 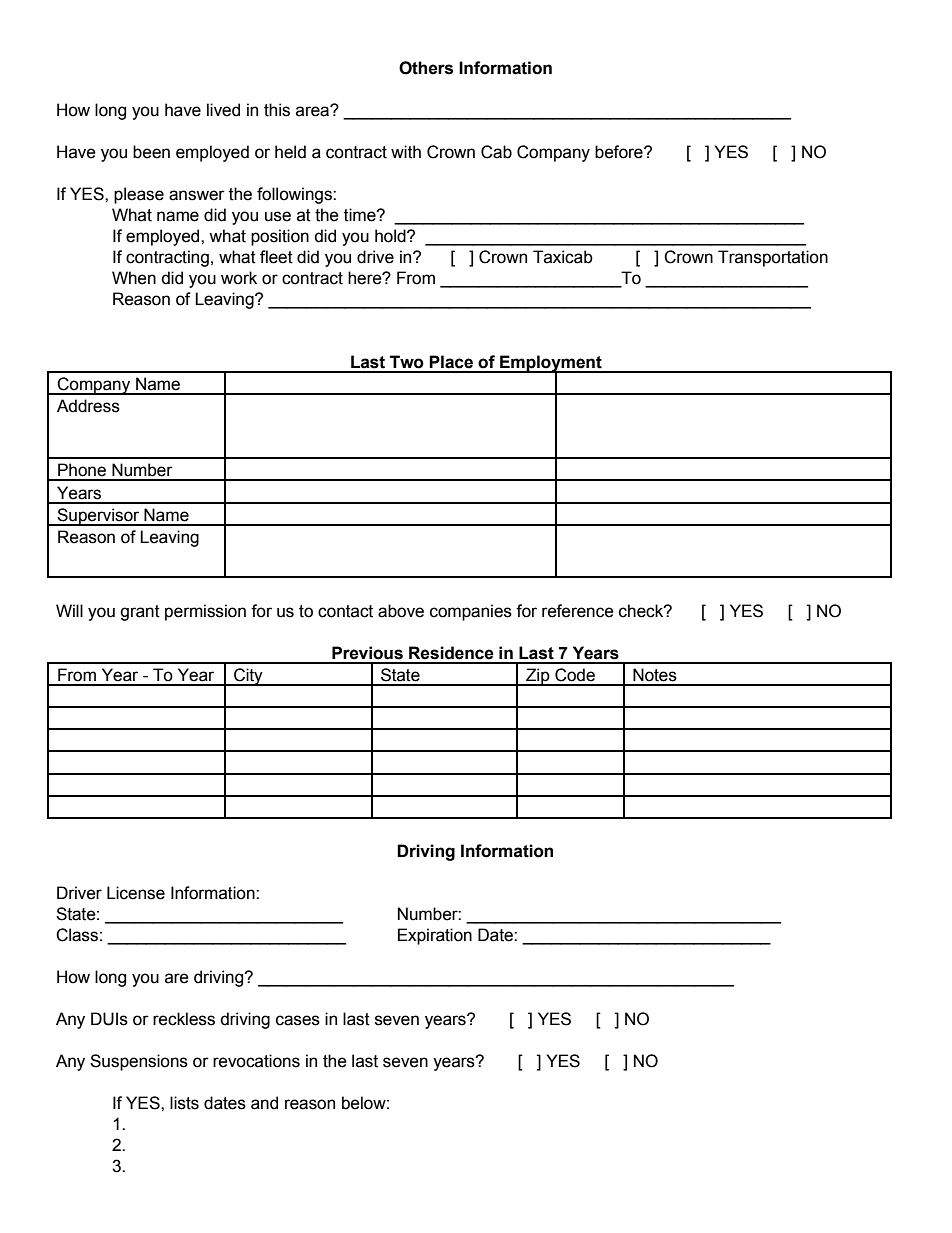 What do you see at coordinates (139, 1062) in the image?
I see `Suspensions` at bounding box center [139, 1062].
